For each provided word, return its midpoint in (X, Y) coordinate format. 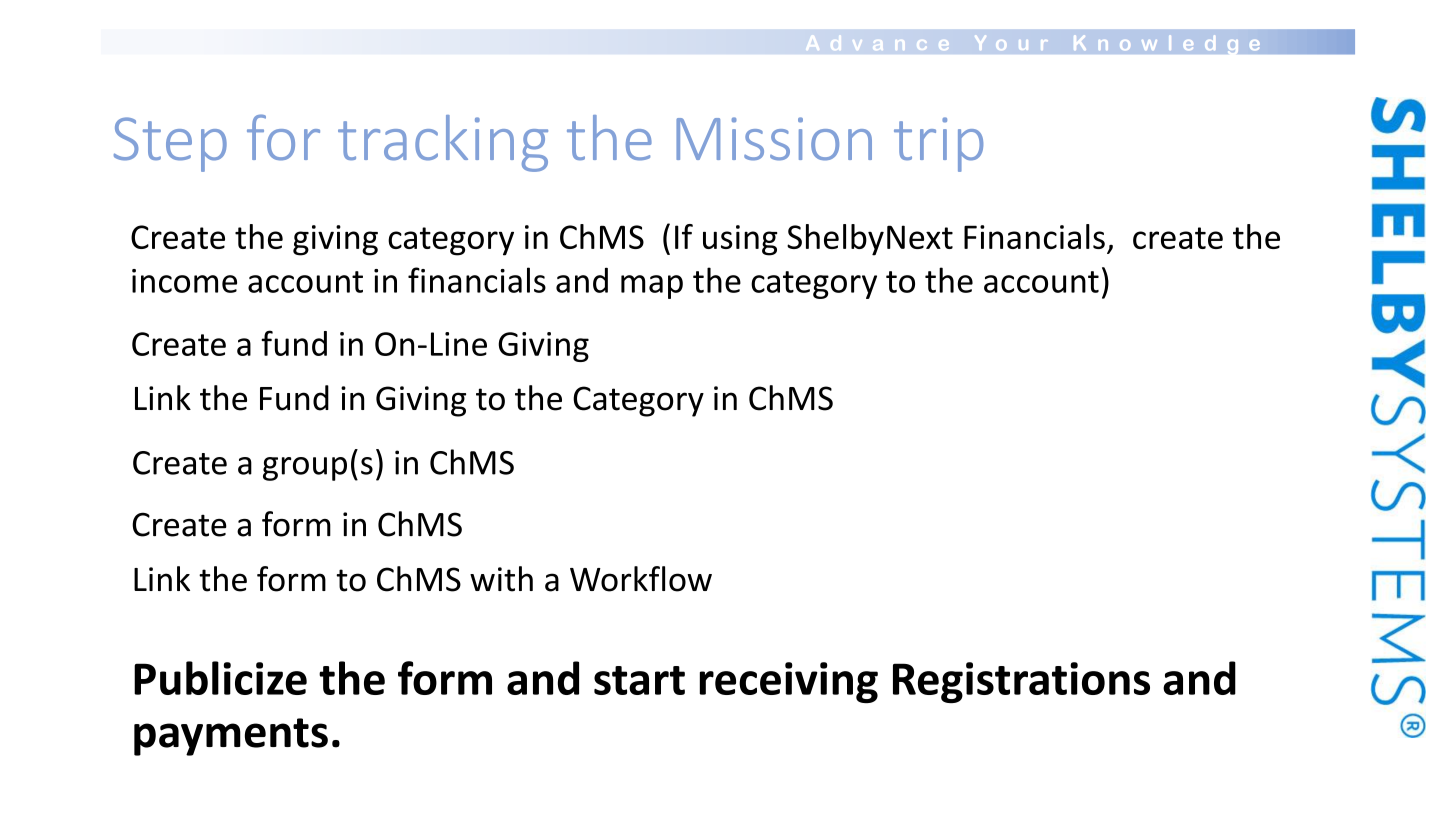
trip (938, 144)
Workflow (641, 579)
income (184, 281)
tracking (443, 143)
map (652, 287)
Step (170, 144)
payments (231, 737)
